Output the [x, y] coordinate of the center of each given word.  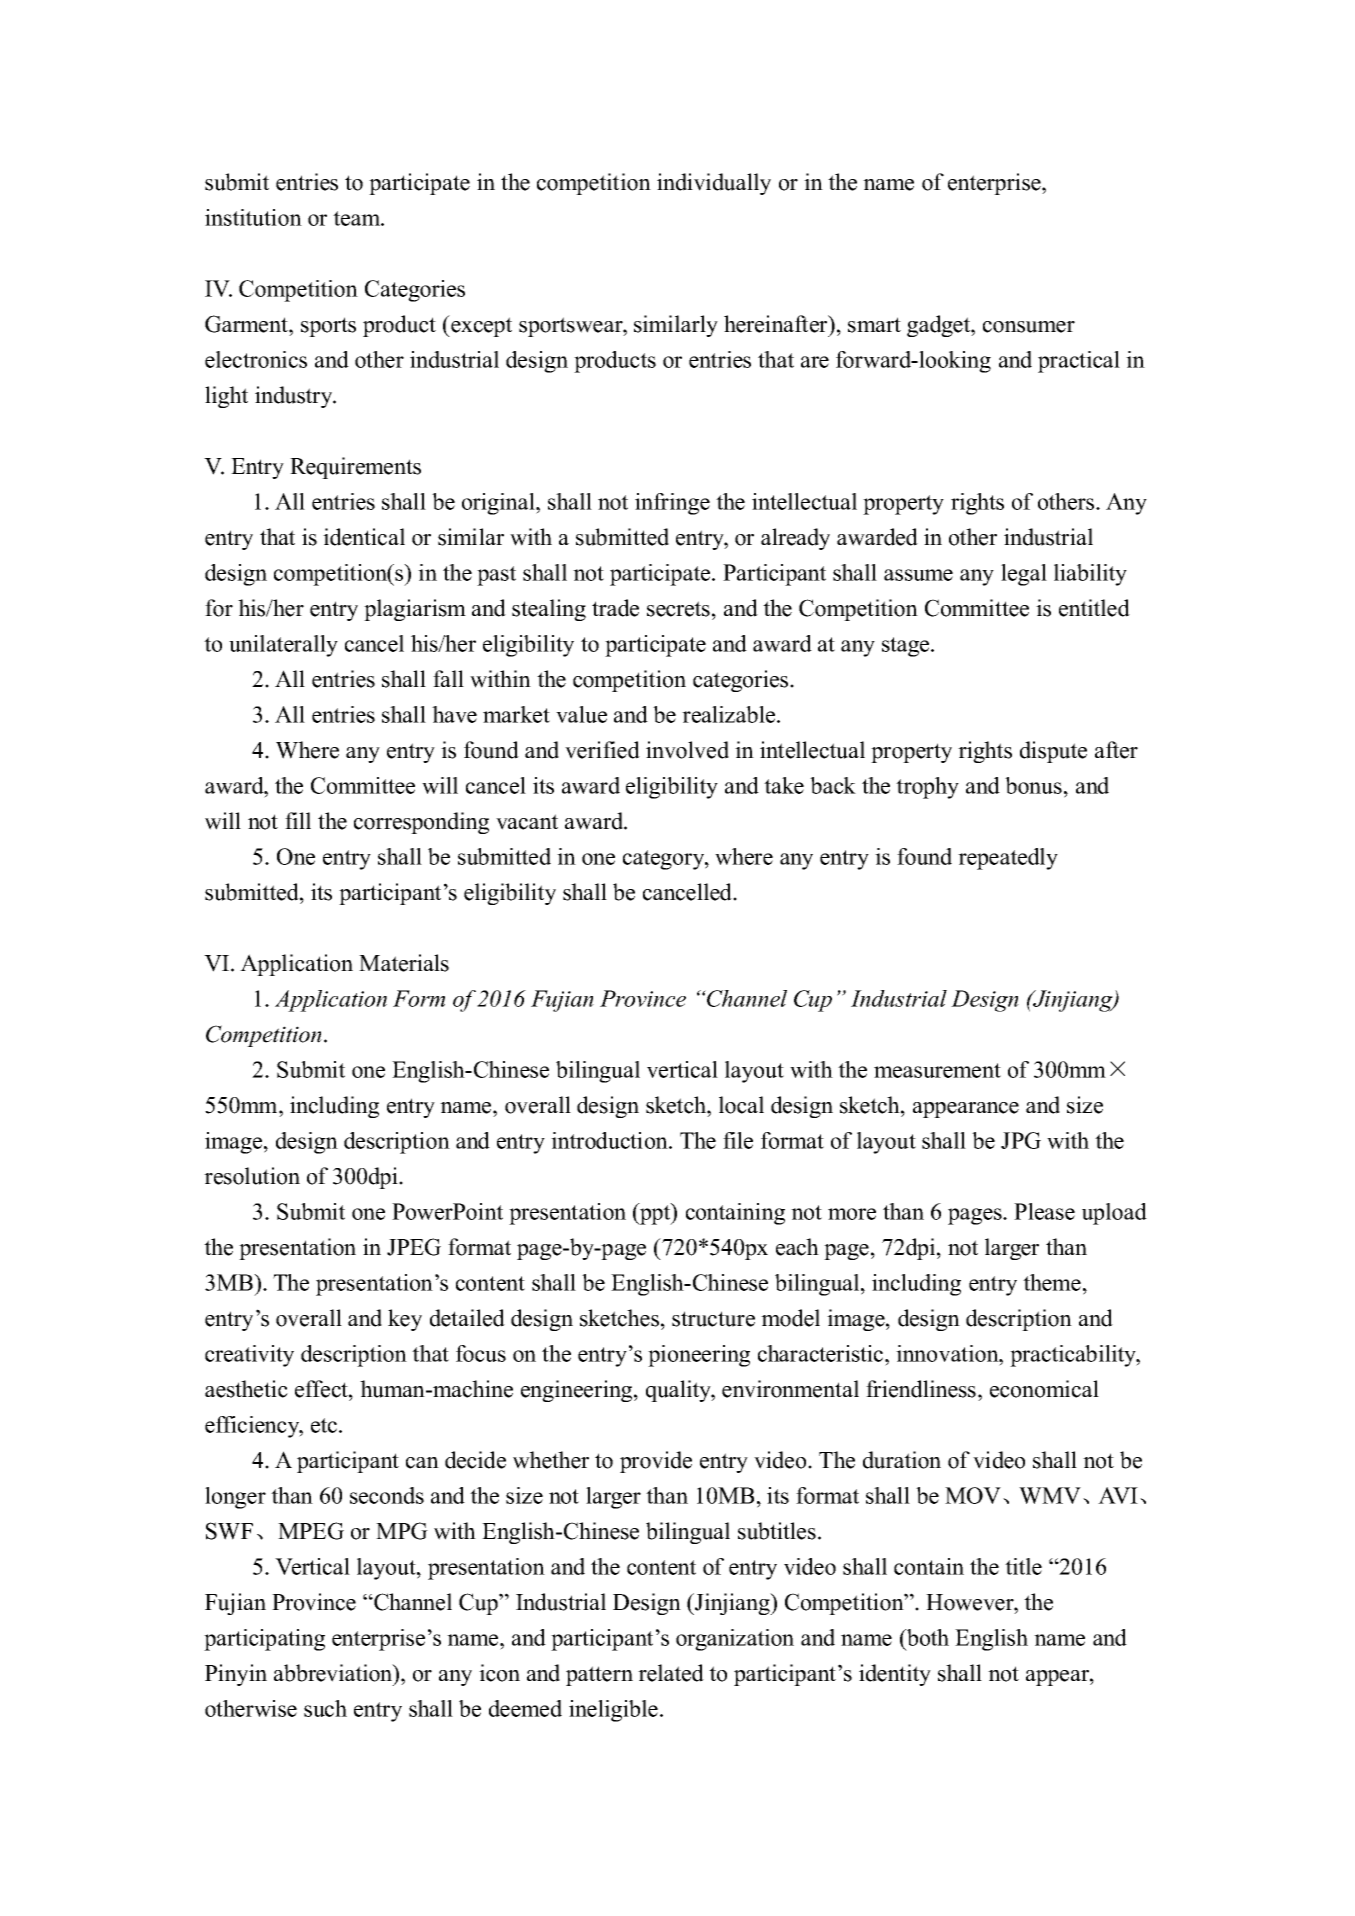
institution [253, 217]
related [671, 1673]
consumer [1029, 327]
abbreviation [334, 1674]
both [927, 1637]
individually [714, 184]
